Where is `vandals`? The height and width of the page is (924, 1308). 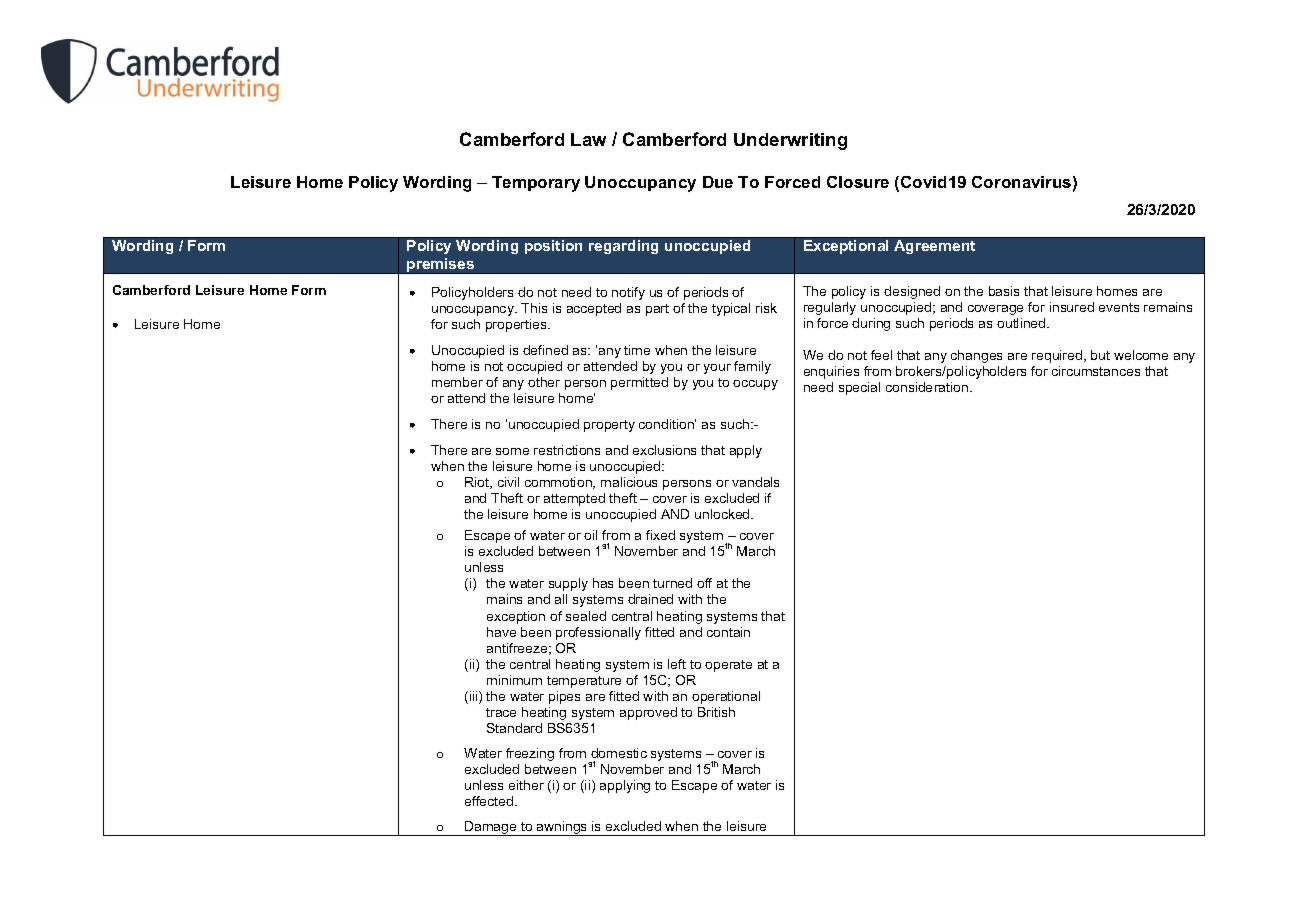 vandals is located at coordinates (755, 482).
